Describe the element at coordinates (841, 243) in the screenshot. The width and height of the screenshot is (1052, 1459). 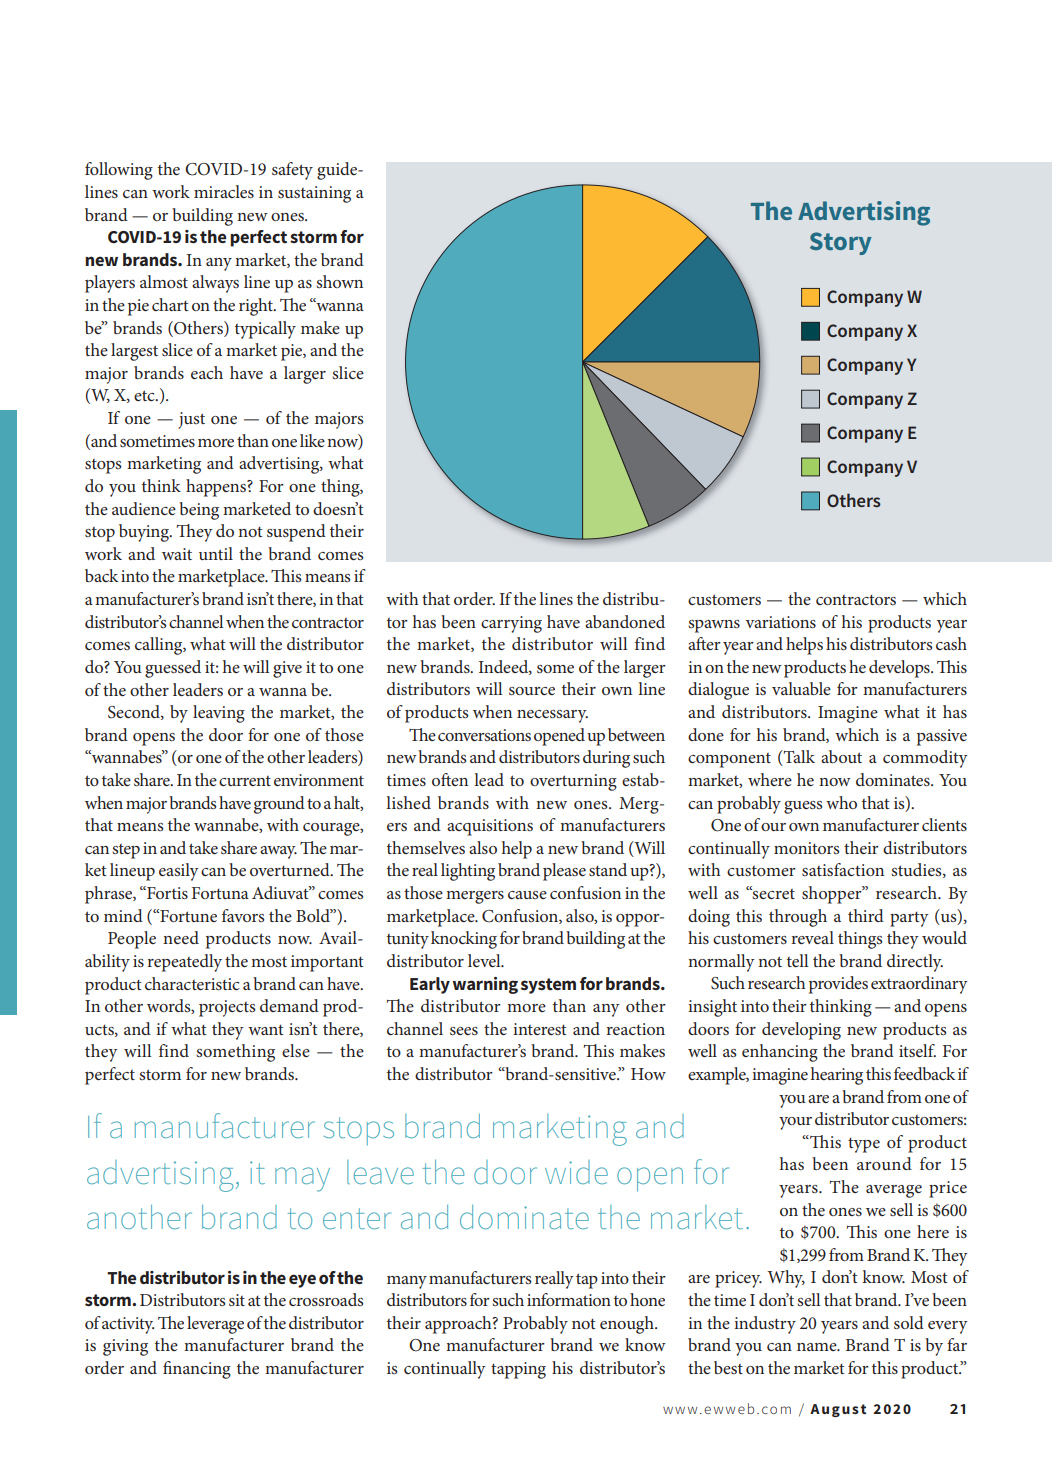
I see `Story` at that location.
